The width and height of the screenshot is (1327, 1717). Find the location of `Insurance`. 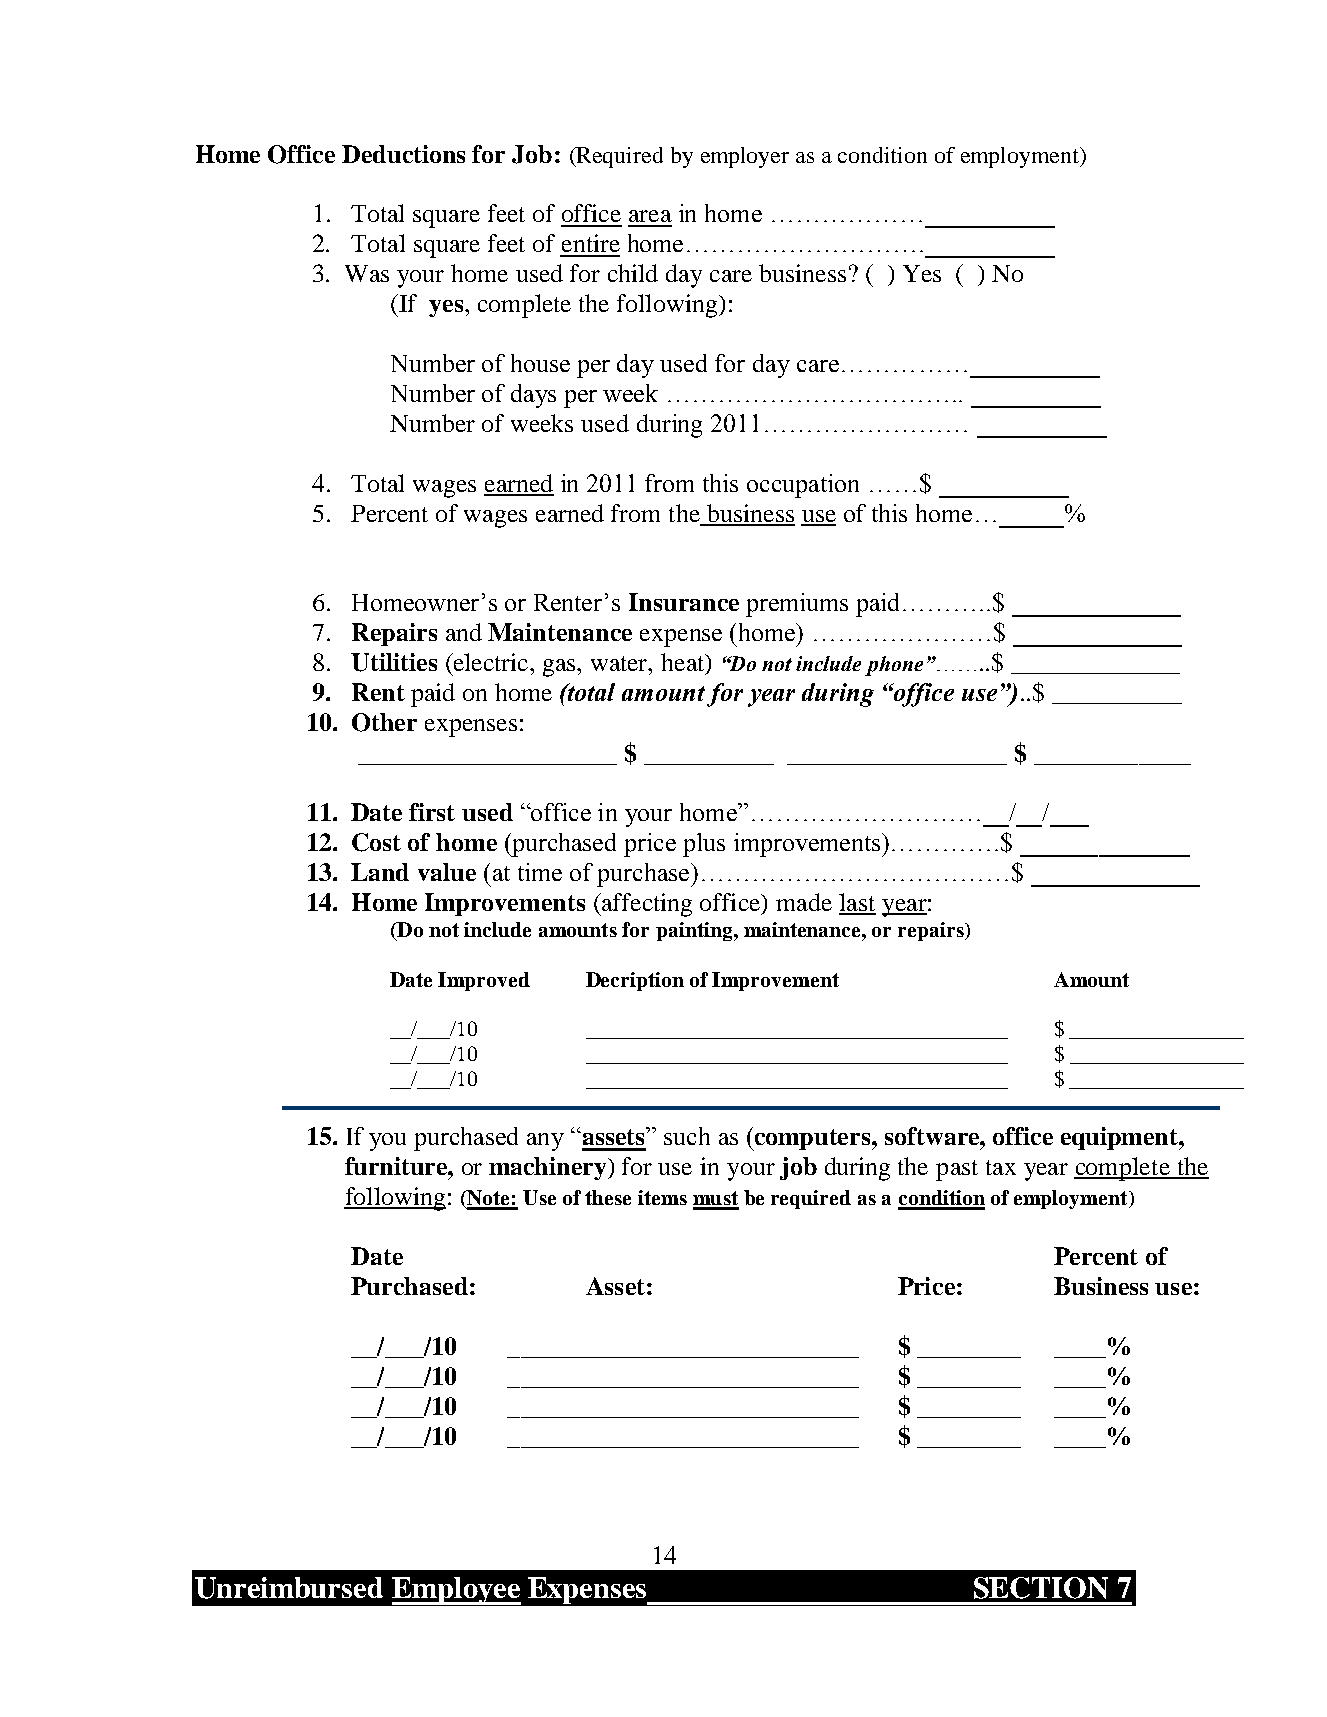

Insurance is located at coordinates (684, 602).
